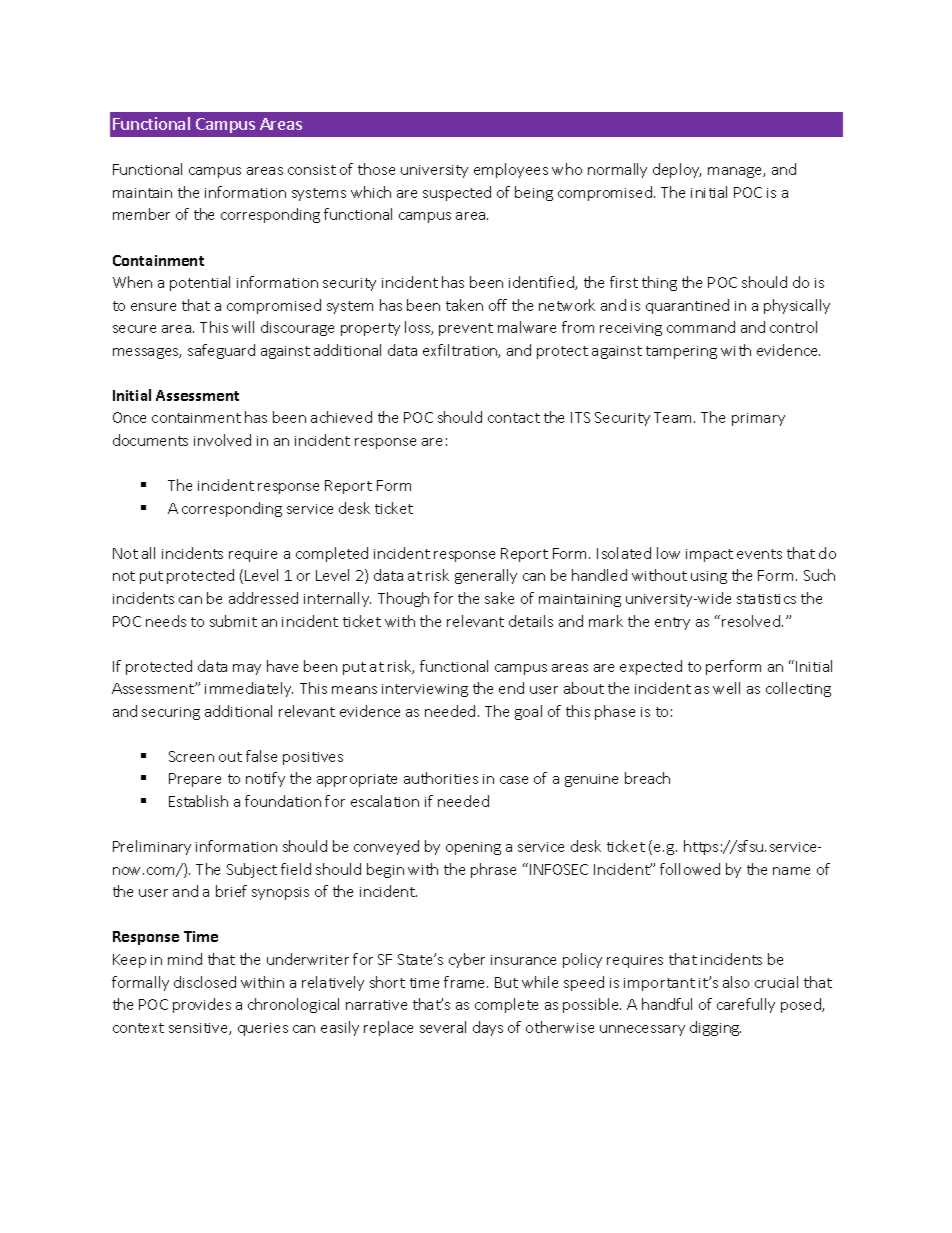  I want to click on suspected, so click(457, 193).
